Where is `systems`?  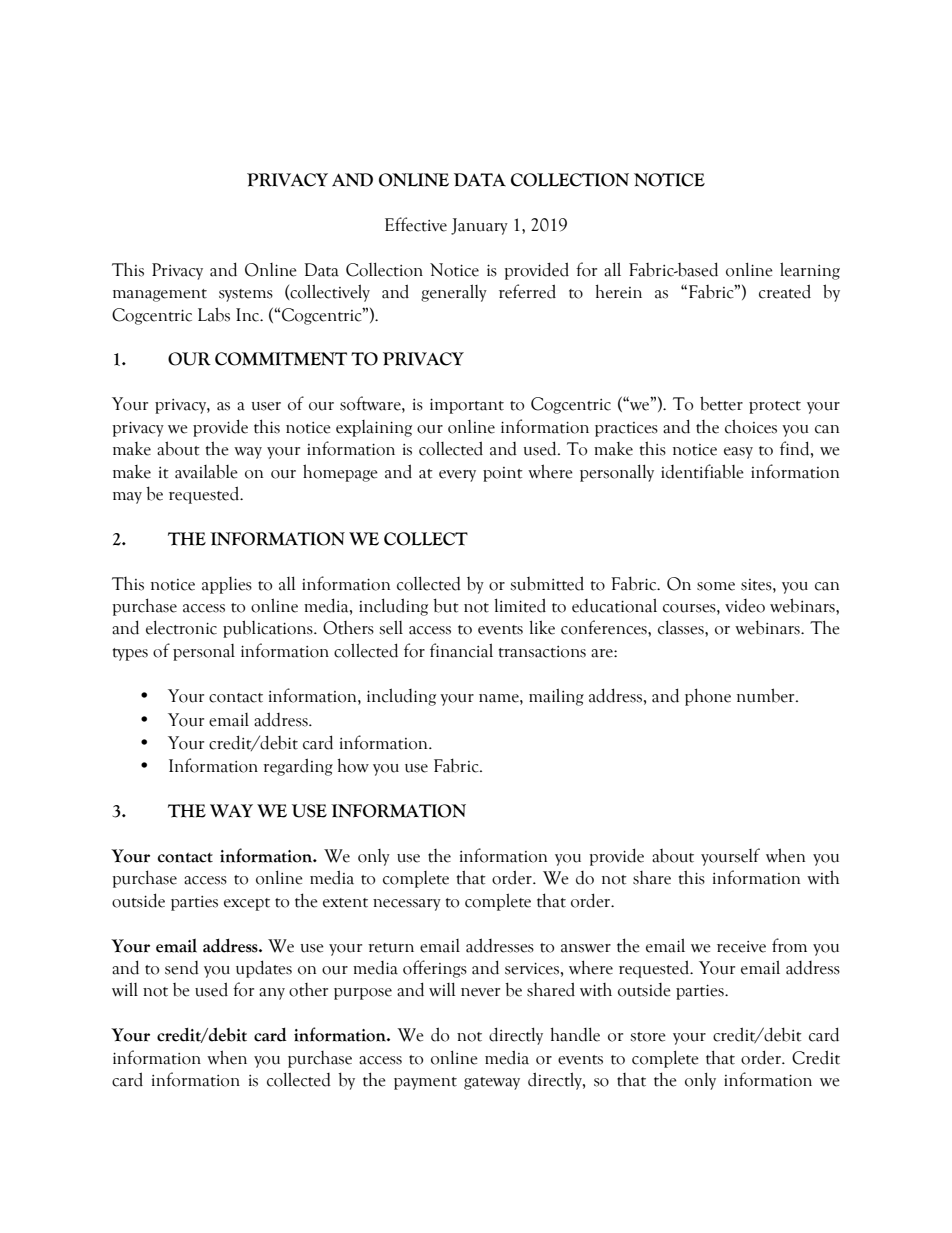 systems is located at coordinates (246, 295).
